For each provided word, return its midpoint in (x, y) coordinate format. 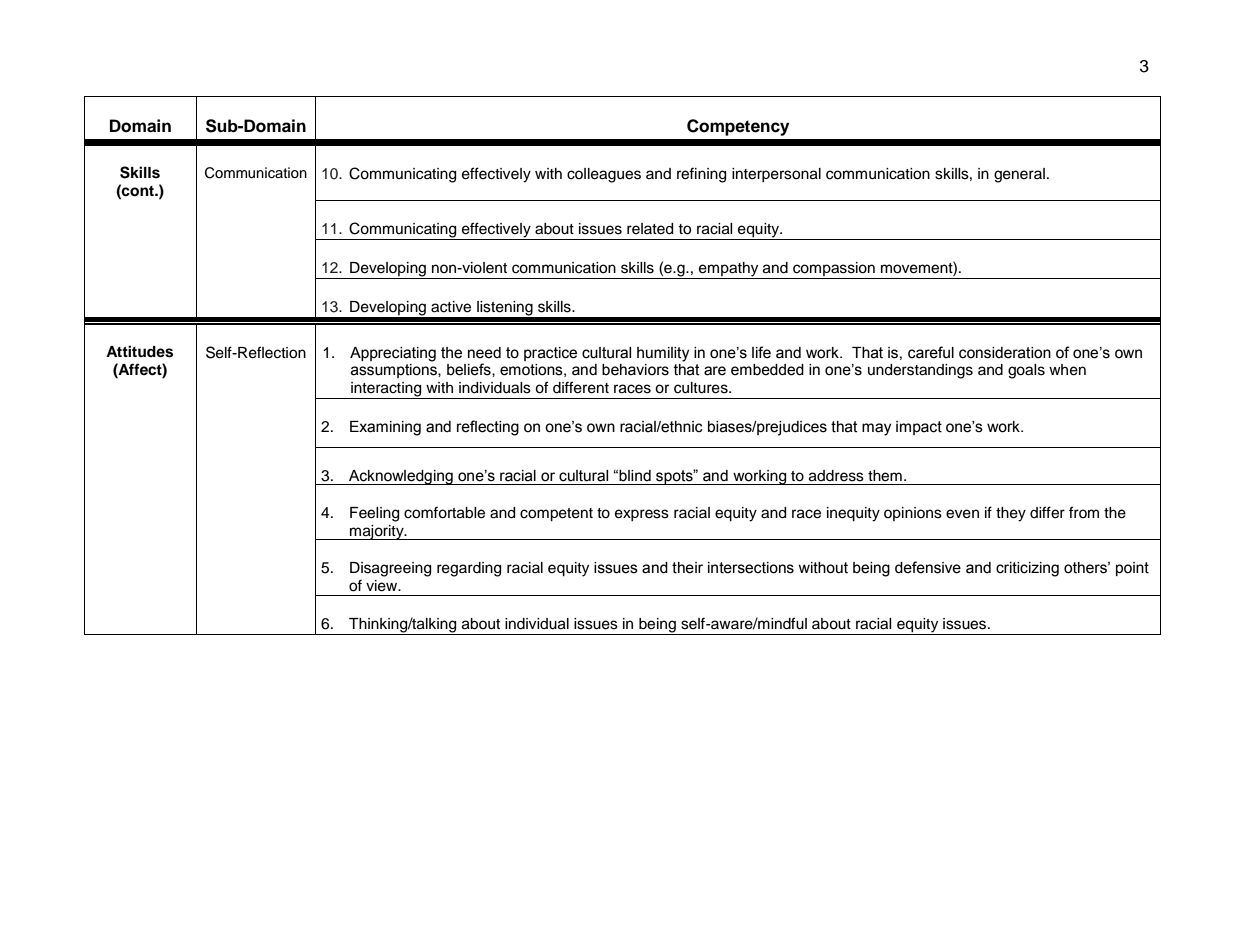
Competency (738, 127)
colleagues (604, 175)
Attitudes (139, 351)
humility (663, 354)
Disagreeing (390, 569)
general (1019, 175)
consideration (1005, 353)
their (687, 568)
